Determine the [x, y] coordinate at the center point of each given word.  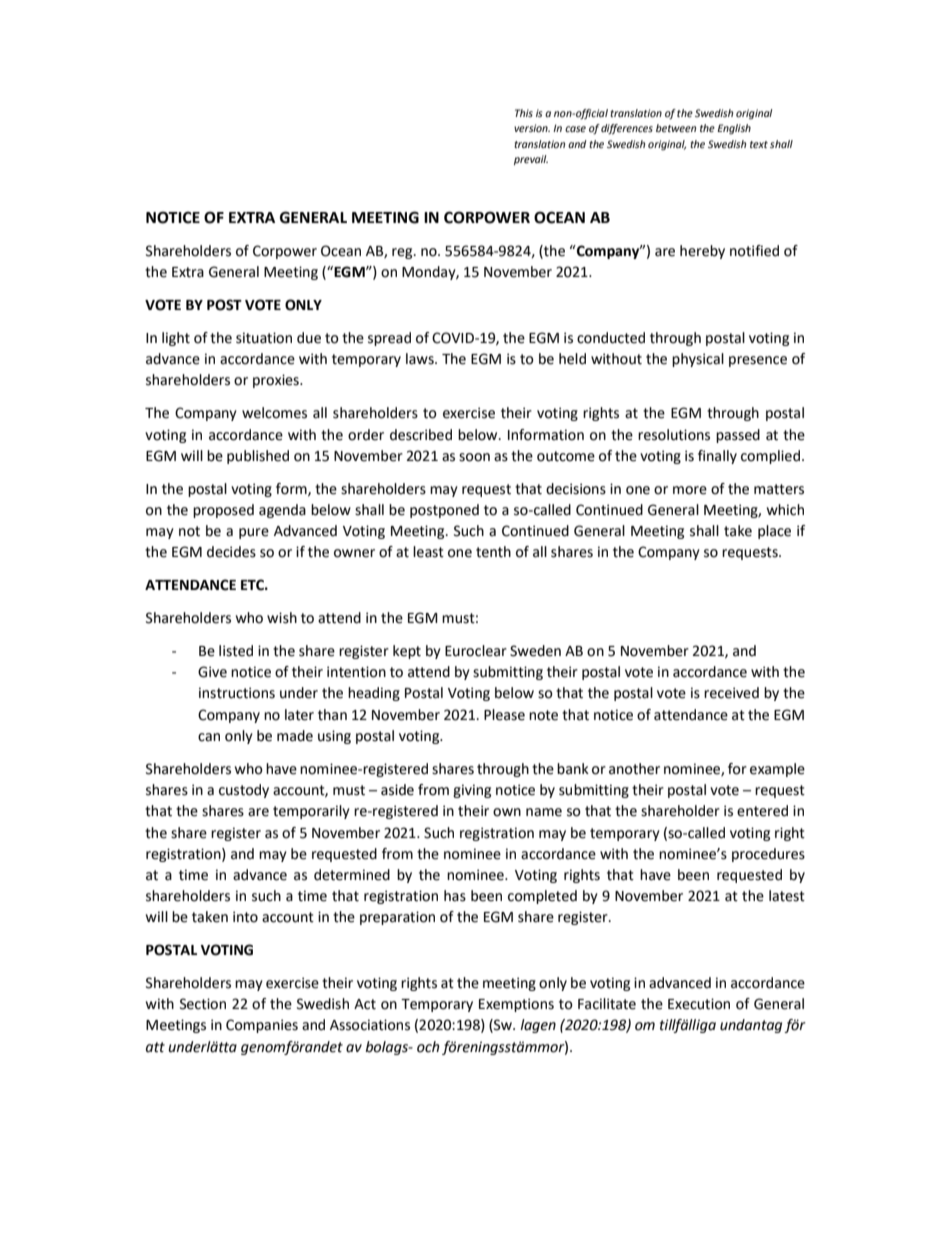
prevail [531, 160]
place [774, 532]
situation [264, 338]
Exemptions [516, 1005]
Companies [262, 1026]
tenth [493, 552]
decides [231, 552]
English [734, 129]
